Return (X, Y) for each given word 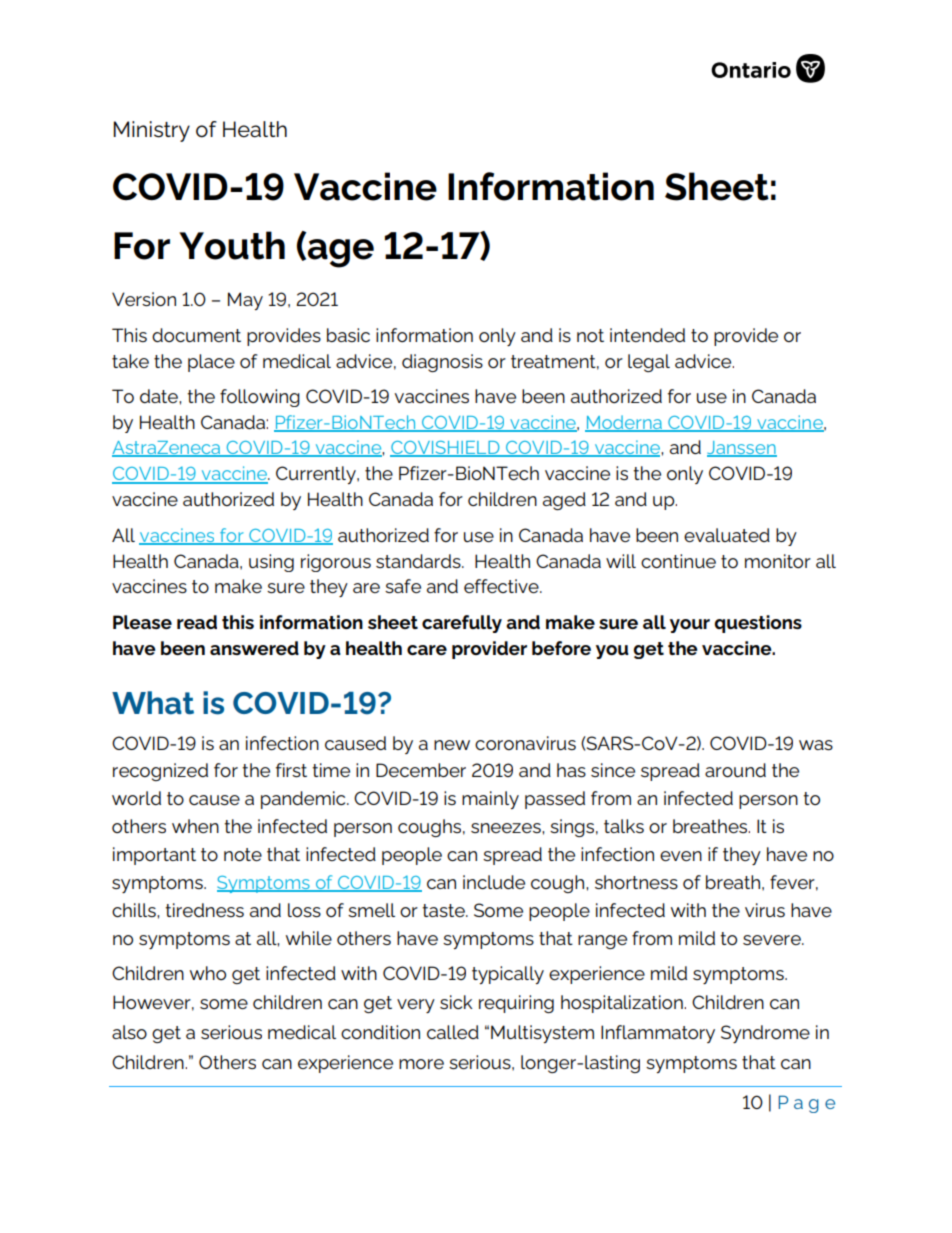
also (129, 1032)
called (453, 1032)
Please (142, 622)
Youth (232, 245)
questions (758, 624)
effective (502, 586)
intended (647, 335)
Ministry (151, 131)
